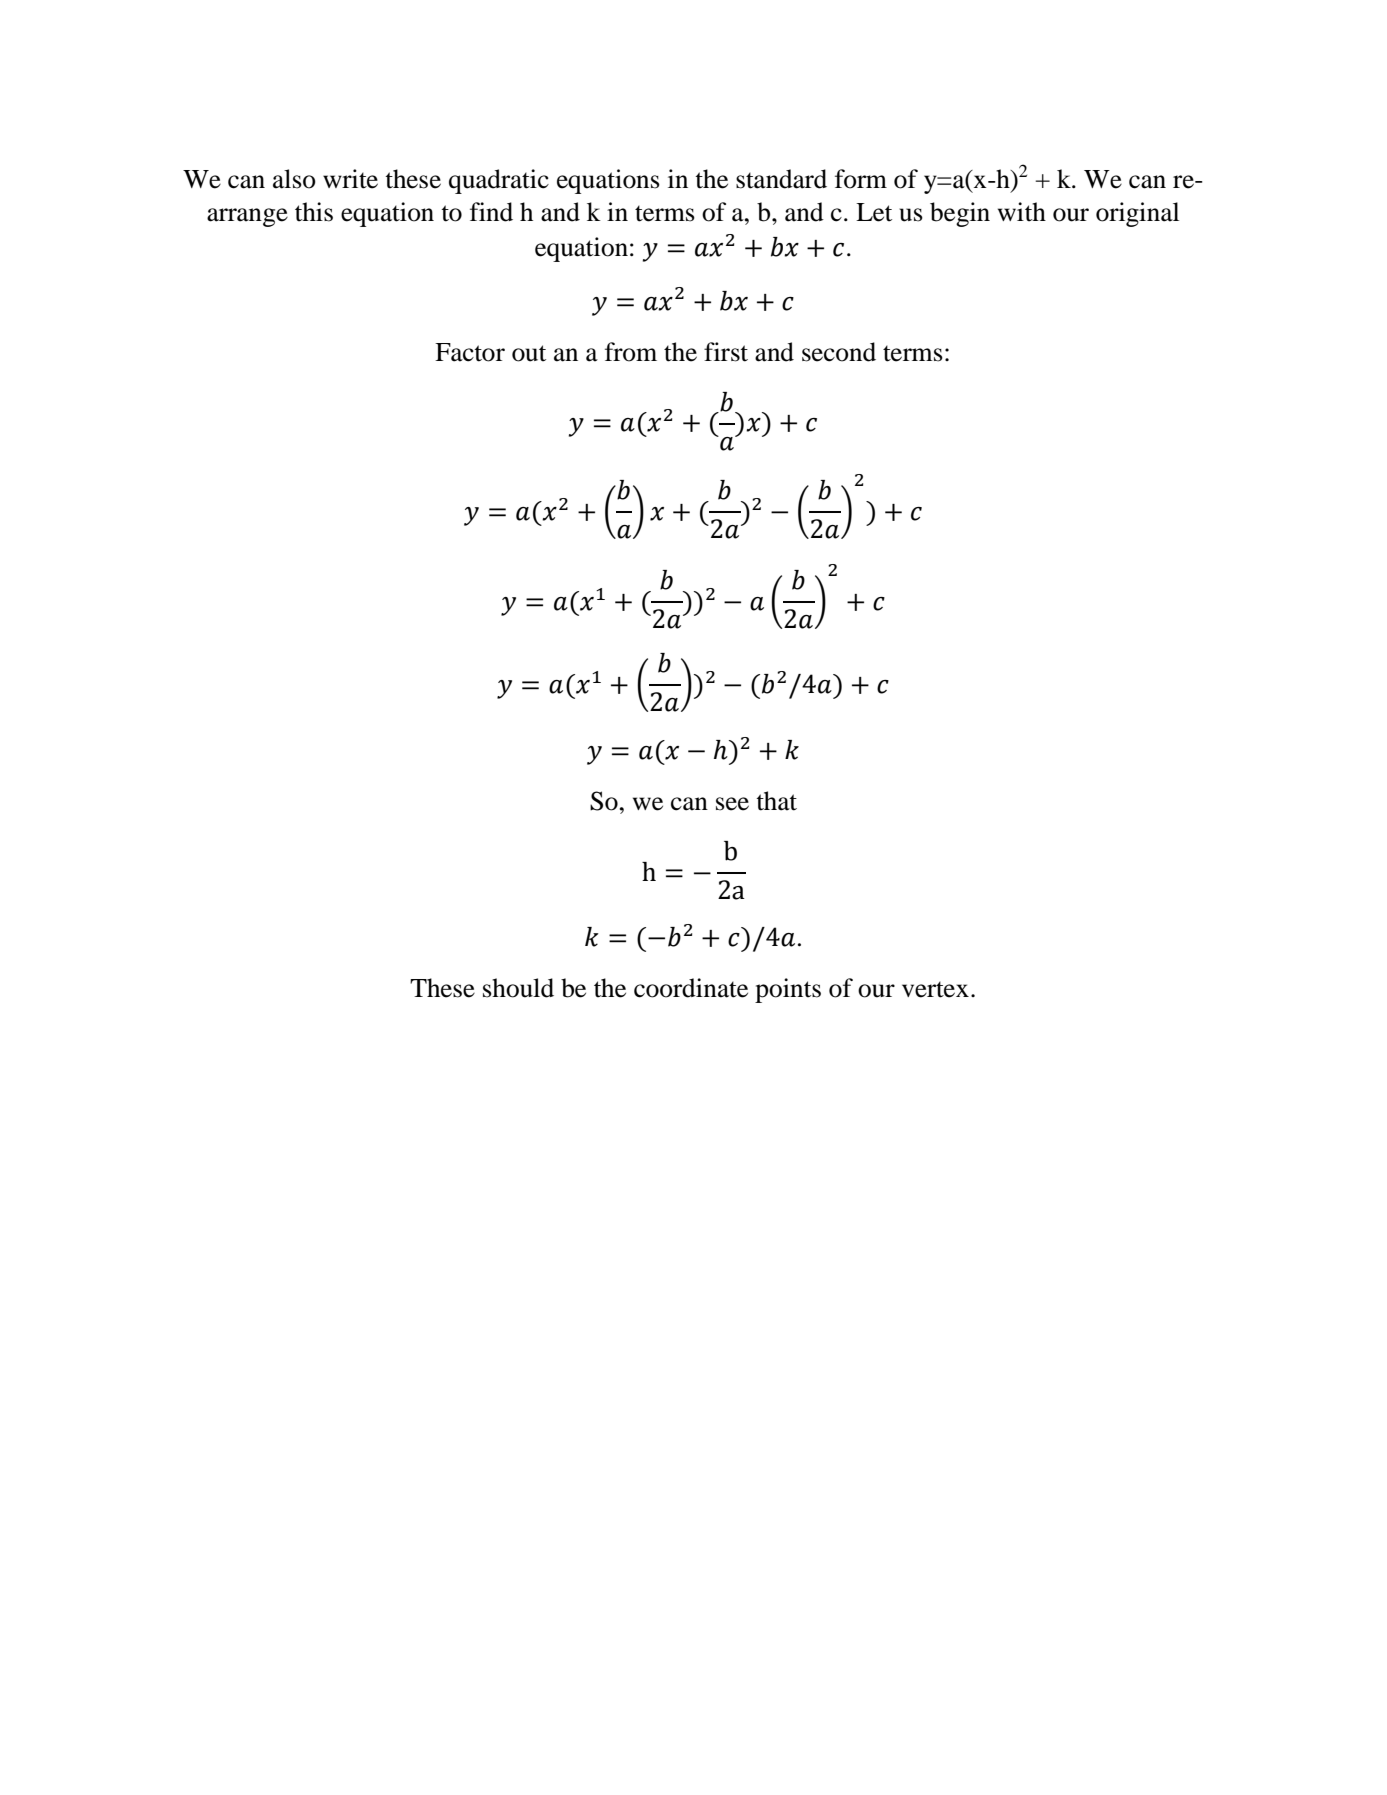 This screenshot has width=1387, height=1795. Describe the element at coordinates (732, 804) in the screenshot. I see `see` at that location.
